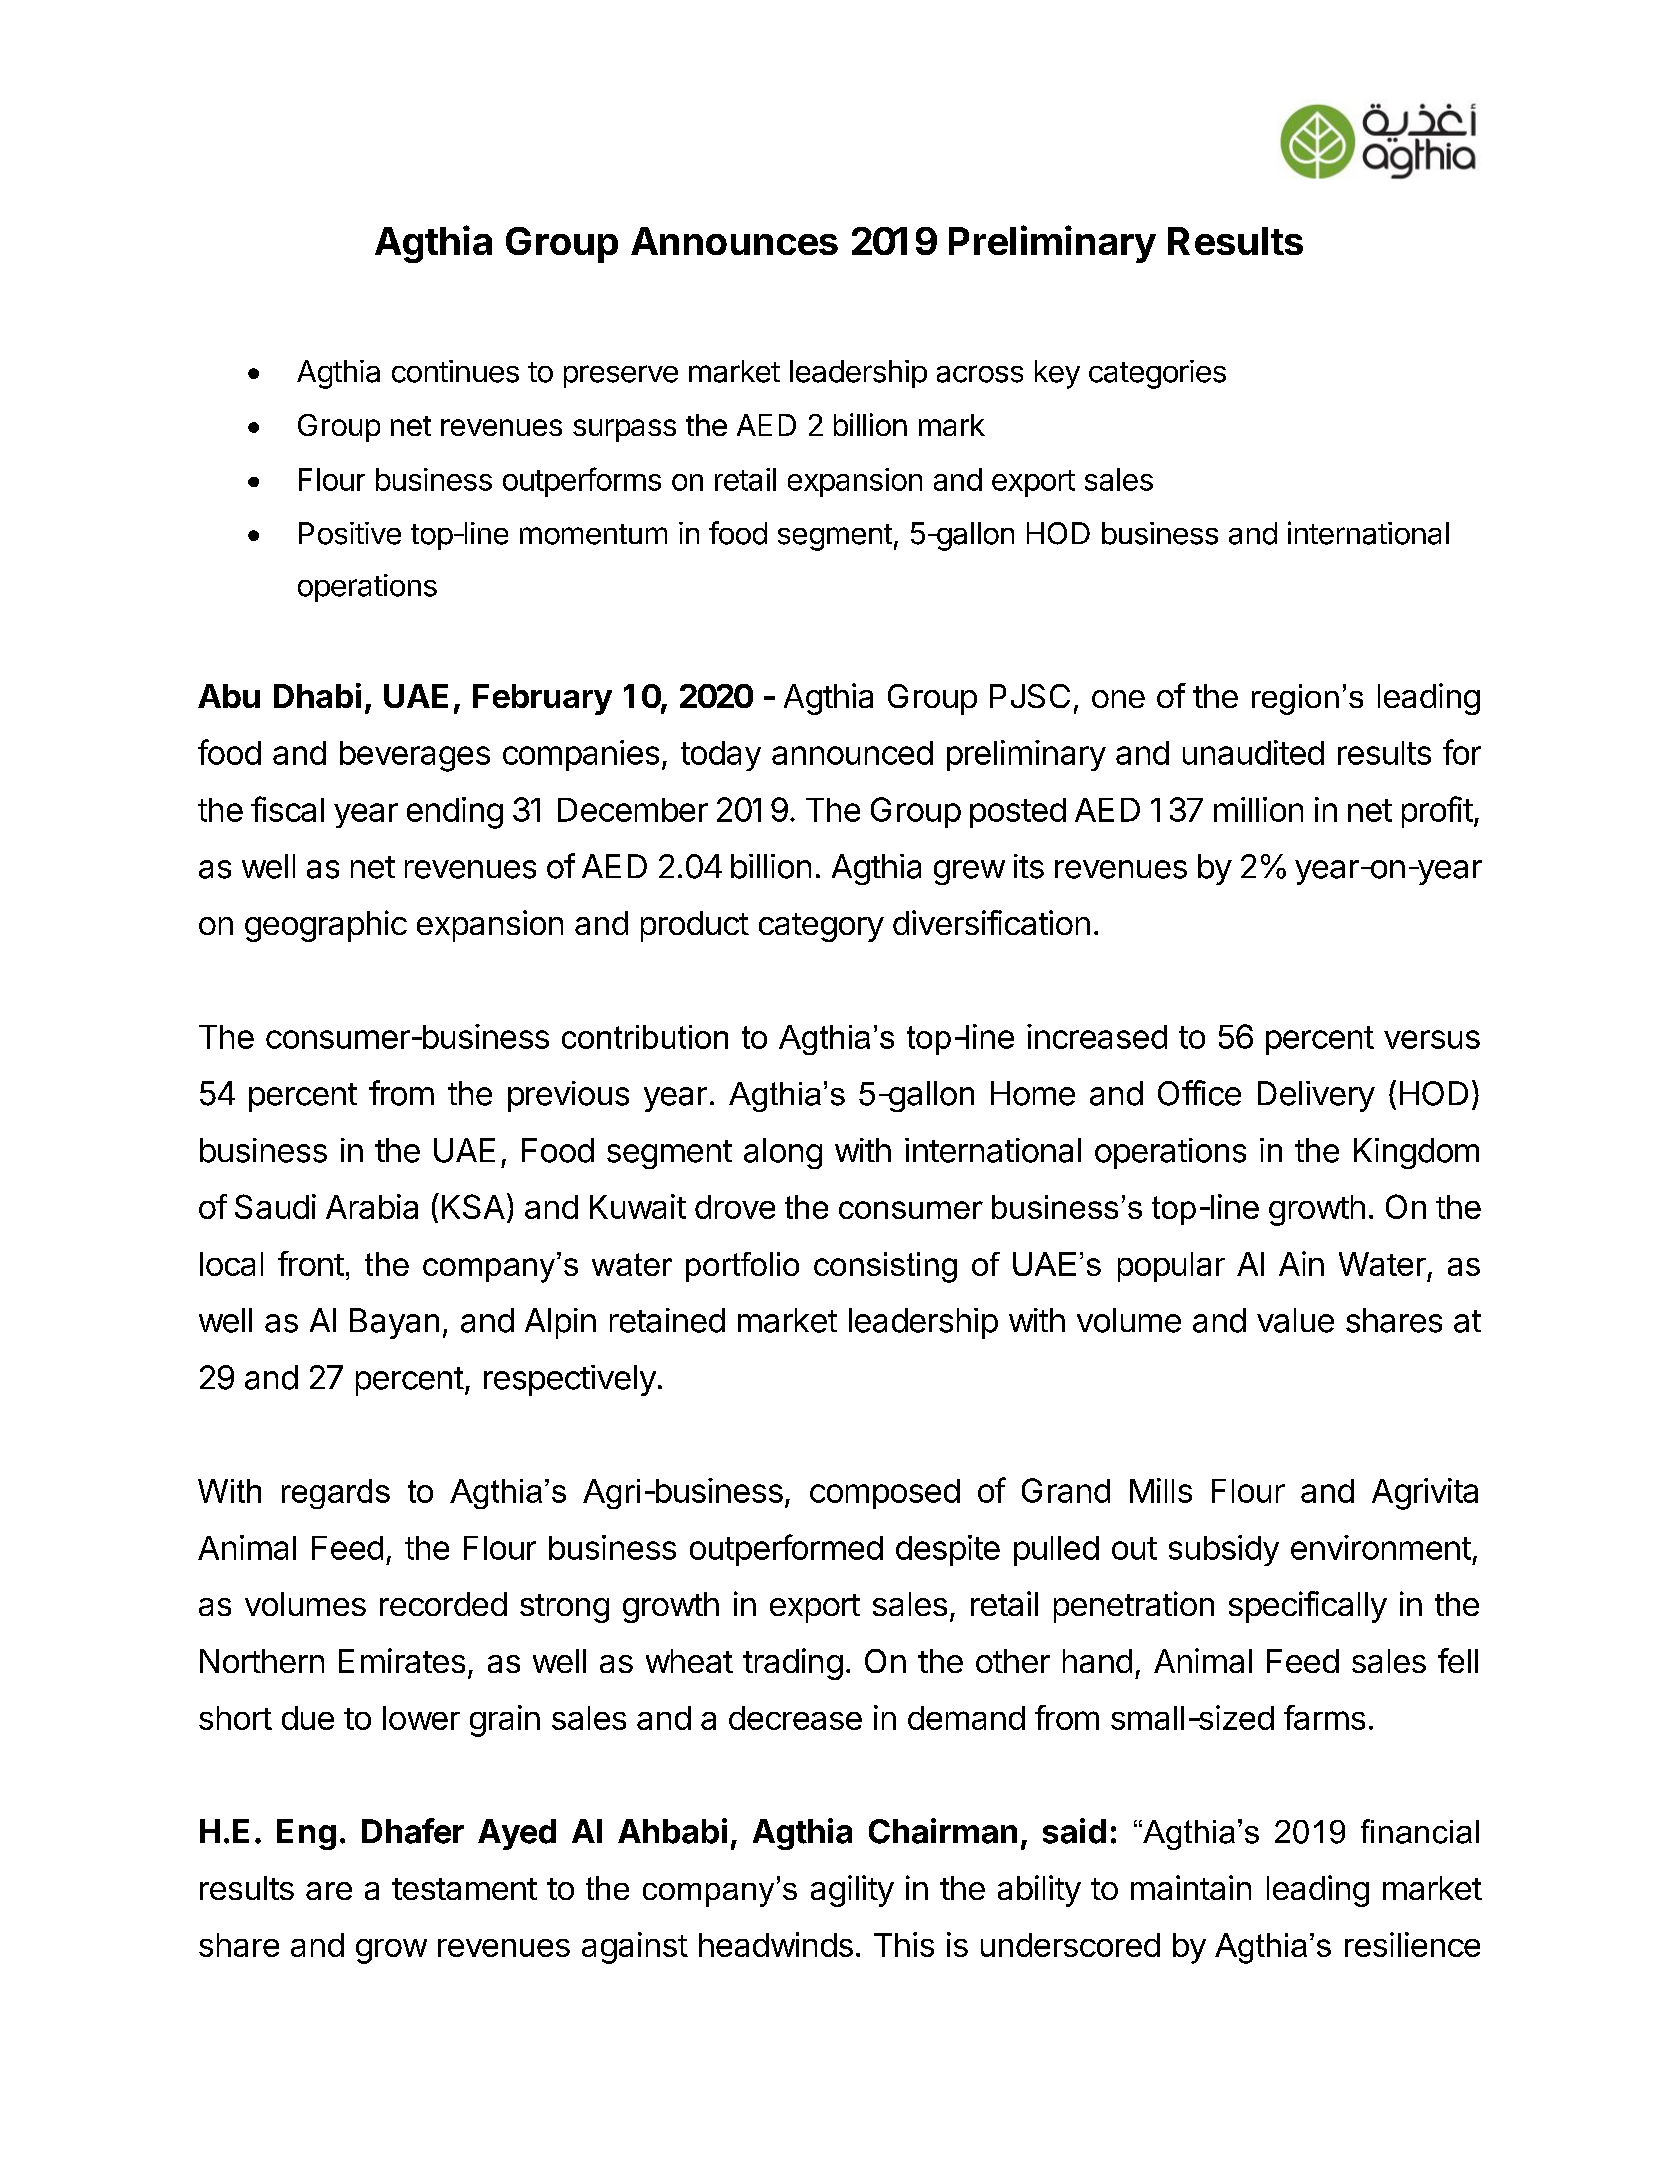 Image resolution: width=1678 pixels, height=2172 pixels. What do you see at coordinates (1157, 374) in the screenshot?
I see `categories` at bounding box center [1157, 374].
